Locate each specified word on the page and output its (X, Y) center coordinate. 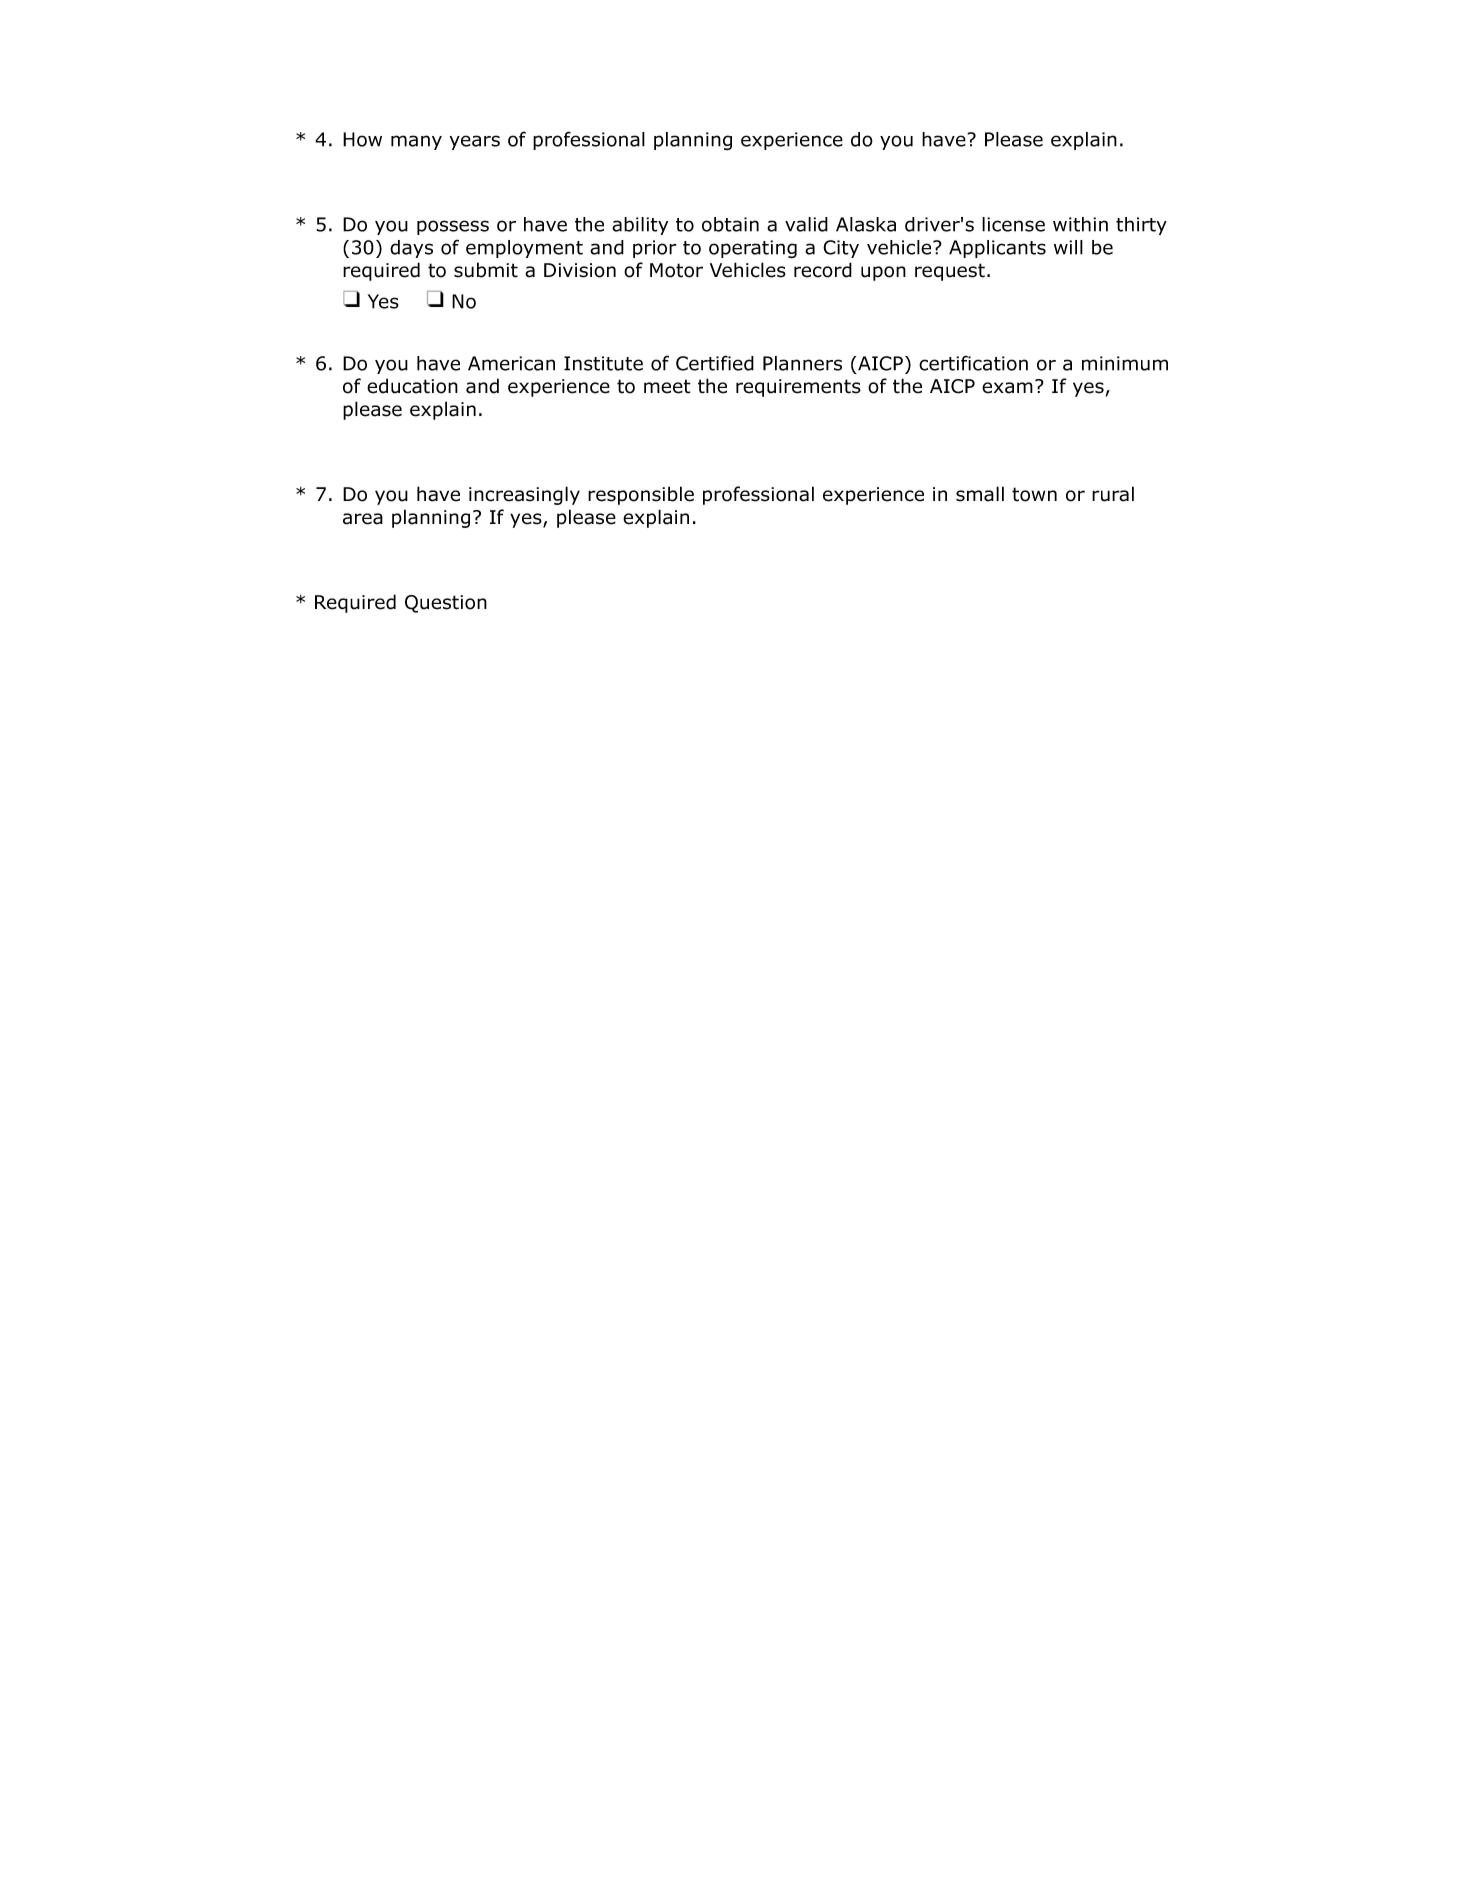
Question (446, 604)
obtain (730, 224)
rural (1113, 494)
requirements (798, 388)
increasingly (524, 495)
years (475, 142)
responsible (641, 495)
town (1034, 494)
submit (486, 270)
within (1080, 224)
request (950, 272)
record (823, 270)
